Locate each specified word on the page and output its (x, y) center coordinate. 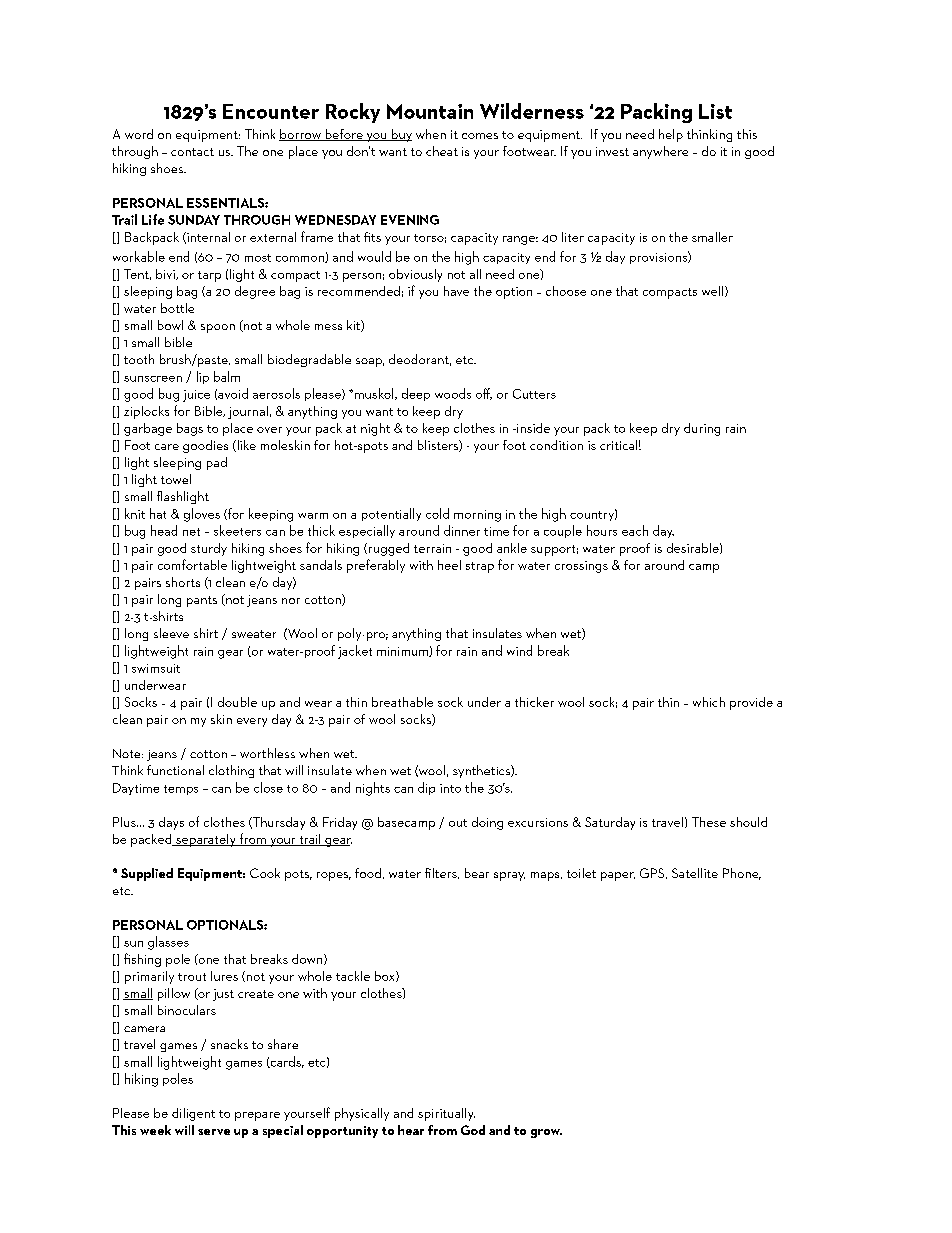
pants (202, 601)
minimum (403, 652)
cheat (442, 151)
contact (192, 152)
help (671, 135)
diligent (193, 1114)
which (709, 702)
